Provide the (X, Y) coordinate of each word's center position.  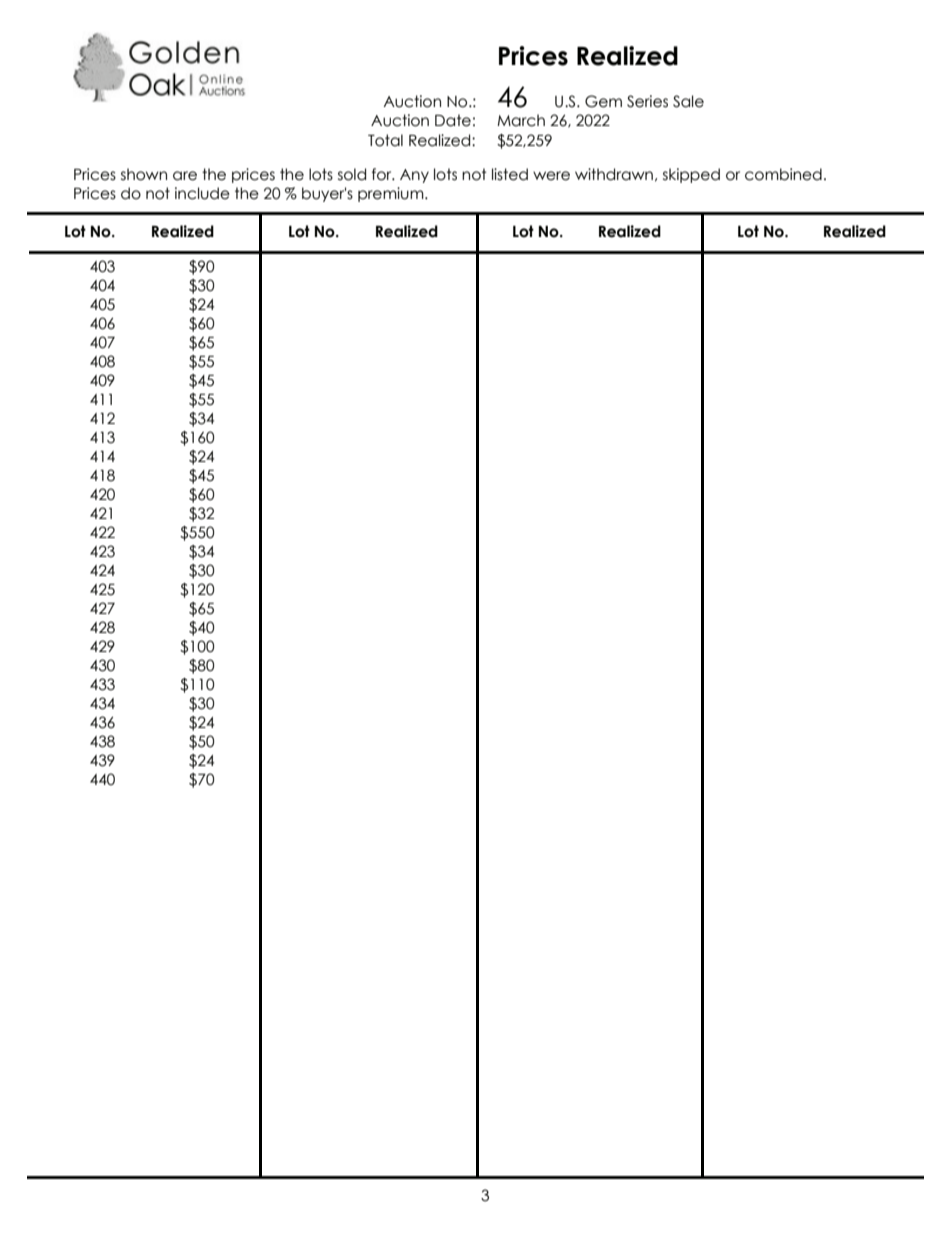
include (202, 193)
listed (510, 174)
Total (385, 140)
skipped (691, 175)
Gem (603, 101)
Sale (688, 101)
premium (392, 194)
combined (783, 174)
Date (453, 120)
